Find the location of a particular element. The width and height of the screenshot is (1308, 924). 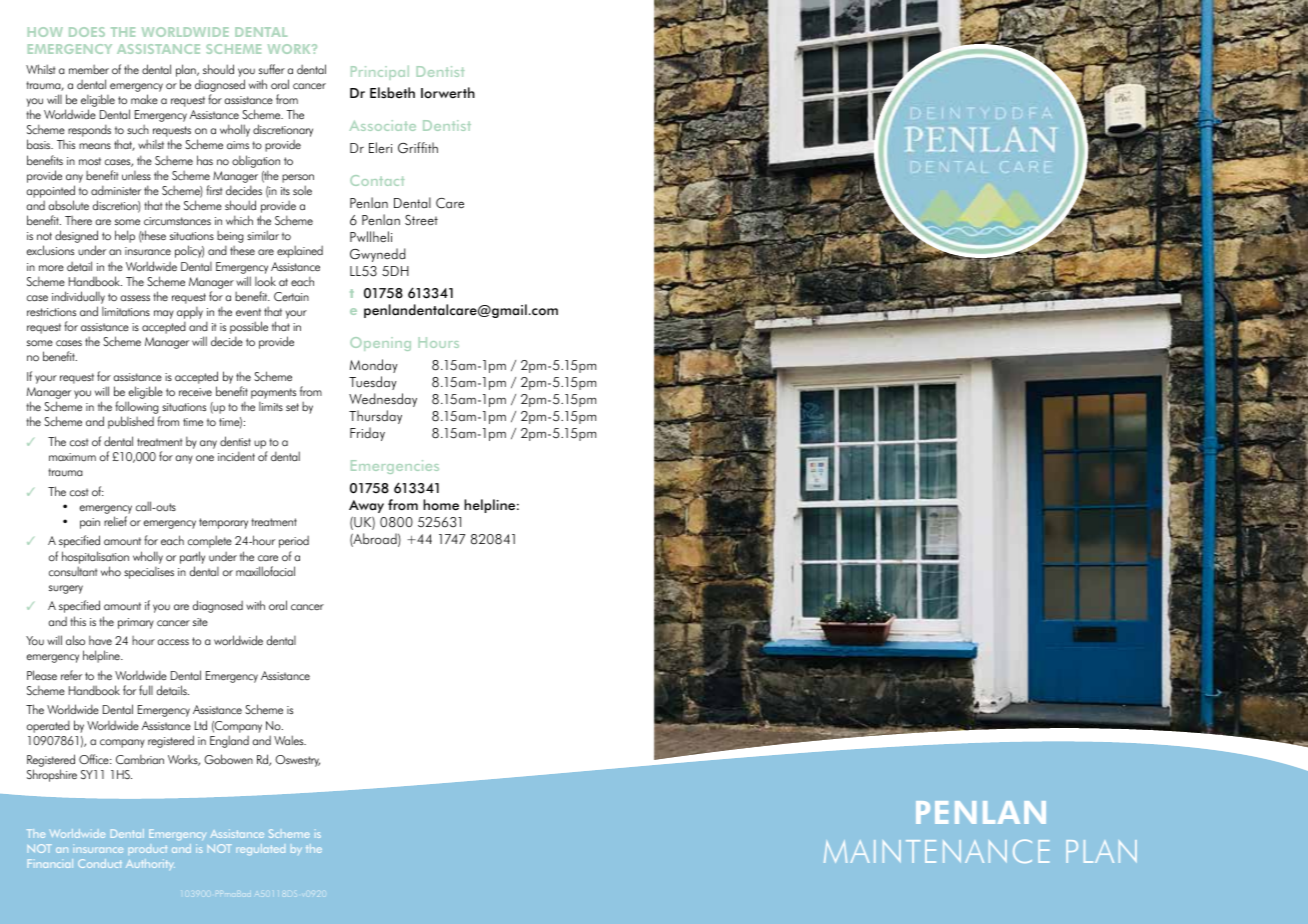

Contact is located at coordinates (377, 180).
